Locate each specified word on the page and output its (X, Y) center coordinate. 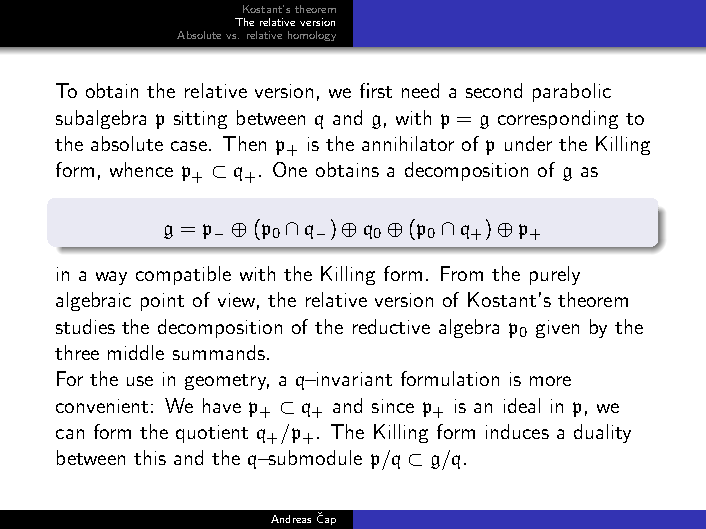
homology (312, 36)
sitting (200, 120)
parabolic (572, 92)
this (150, 457)
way (111, 278)
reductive (391, 326)
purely (555, 275)
